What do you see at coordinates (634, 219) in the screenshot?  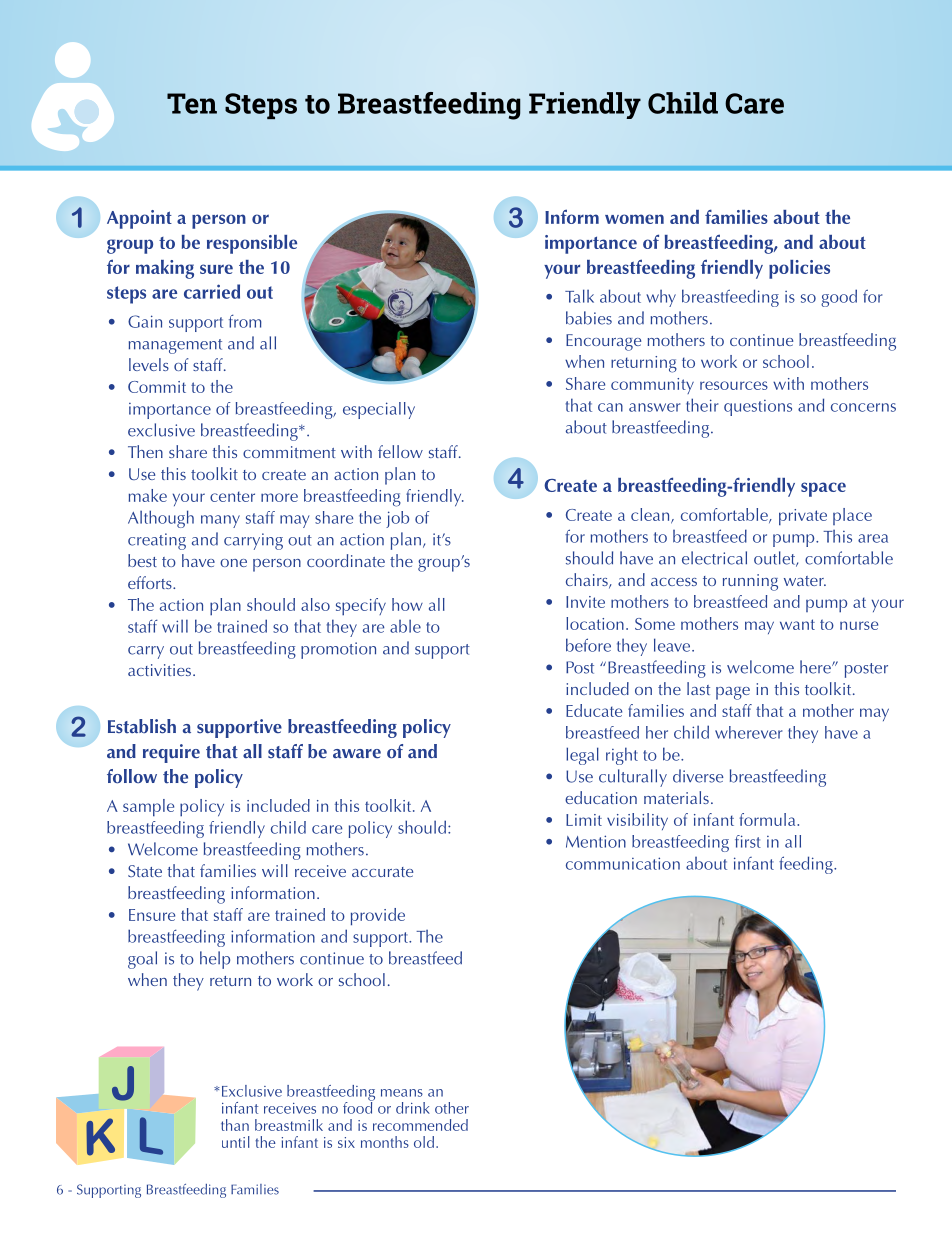 I see `women` at bounding box center [634, 219].
